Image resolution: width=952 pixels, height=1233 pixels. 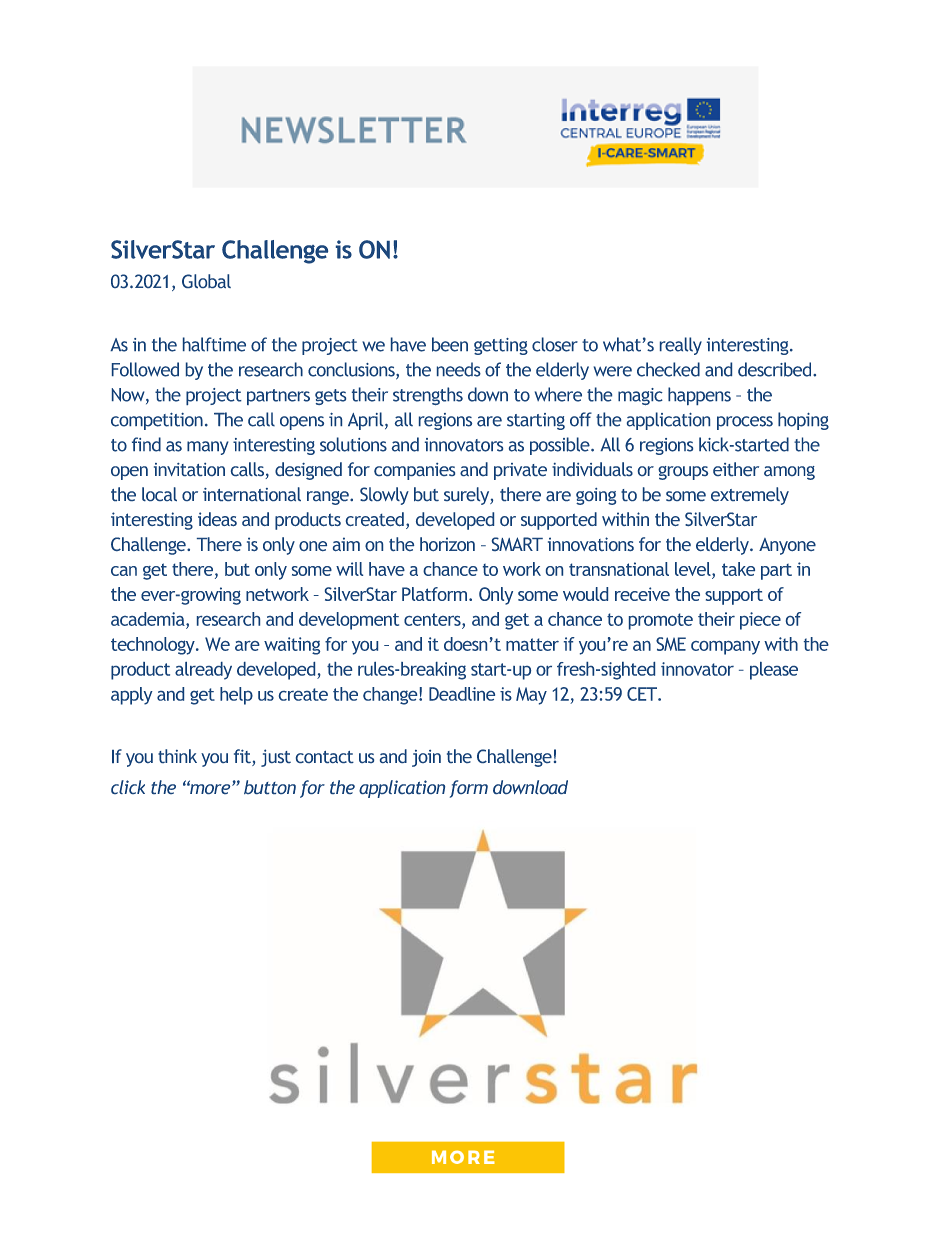 What do you see at coordinates (774, 671) in the document?
I see `please` at bounding box center [774, 671].
